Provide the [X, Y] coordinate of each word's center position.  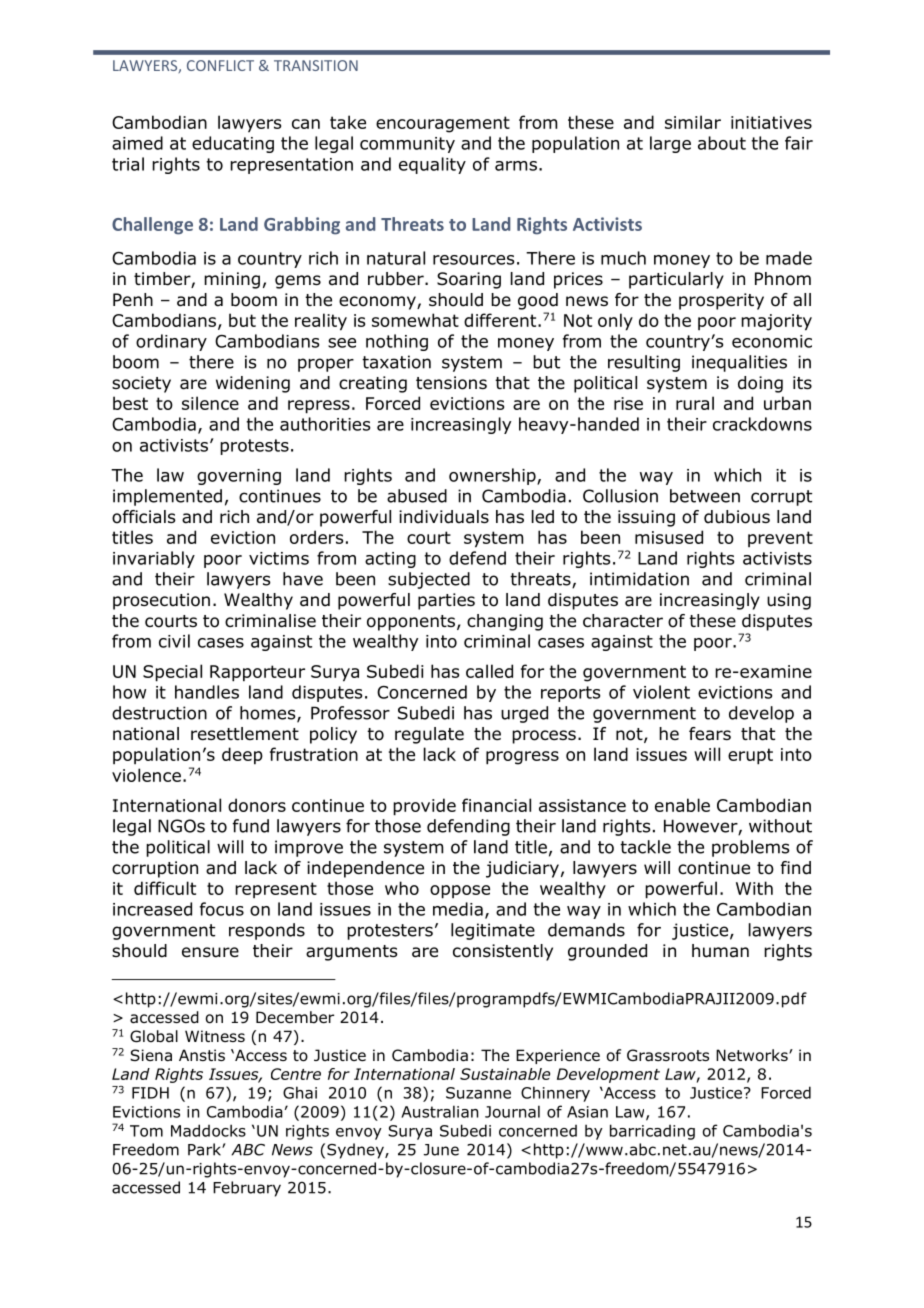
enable [682, 805]
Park [205, 1149]
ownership [493, 476]
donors [257, 805]
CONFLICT [220, 65]
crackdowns [762, 424]
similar [693, 122]
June [441, 1150]
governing [239, 477]
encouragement [443, 124]
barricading [652, 1132]
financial [496, 805]
